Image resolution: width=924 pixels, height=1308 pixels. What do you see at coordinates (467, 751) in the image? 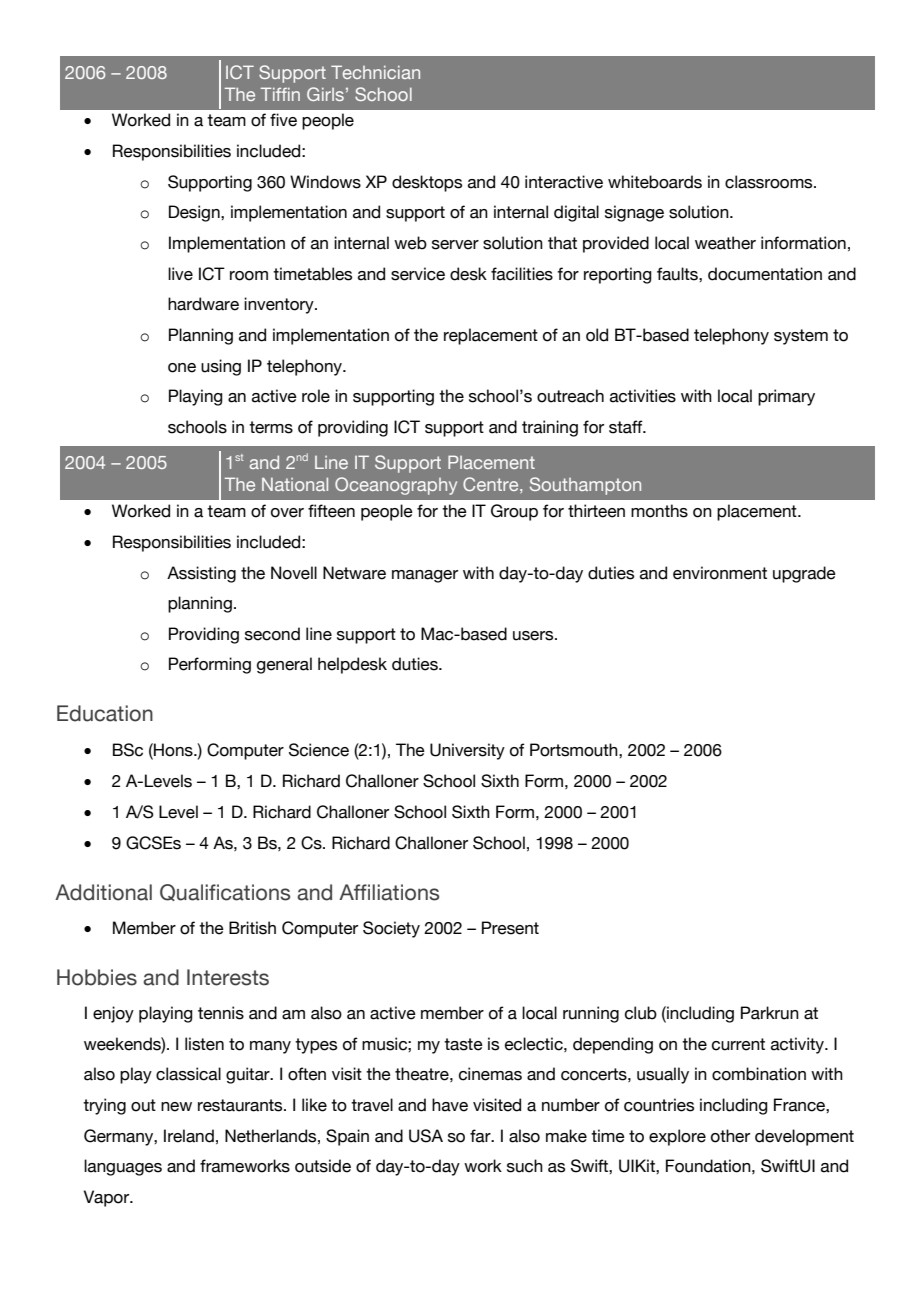
I see `University` at bounding box center [467, 751].
